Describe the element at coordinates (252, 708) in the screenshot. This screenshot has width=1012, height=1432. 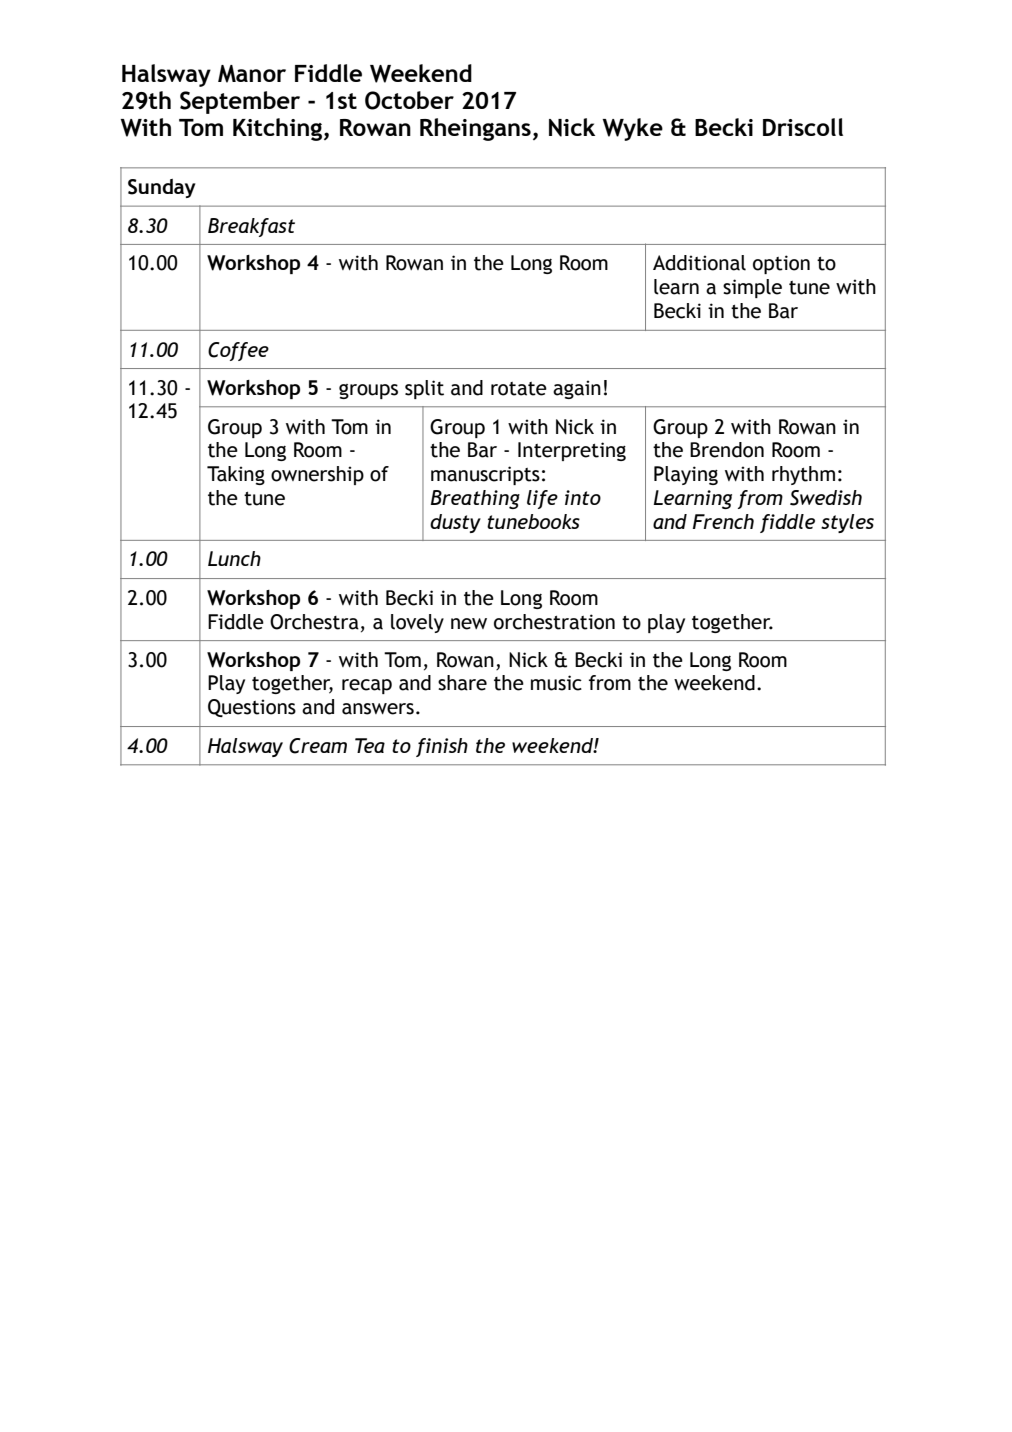
I see `Questions` at that location.
